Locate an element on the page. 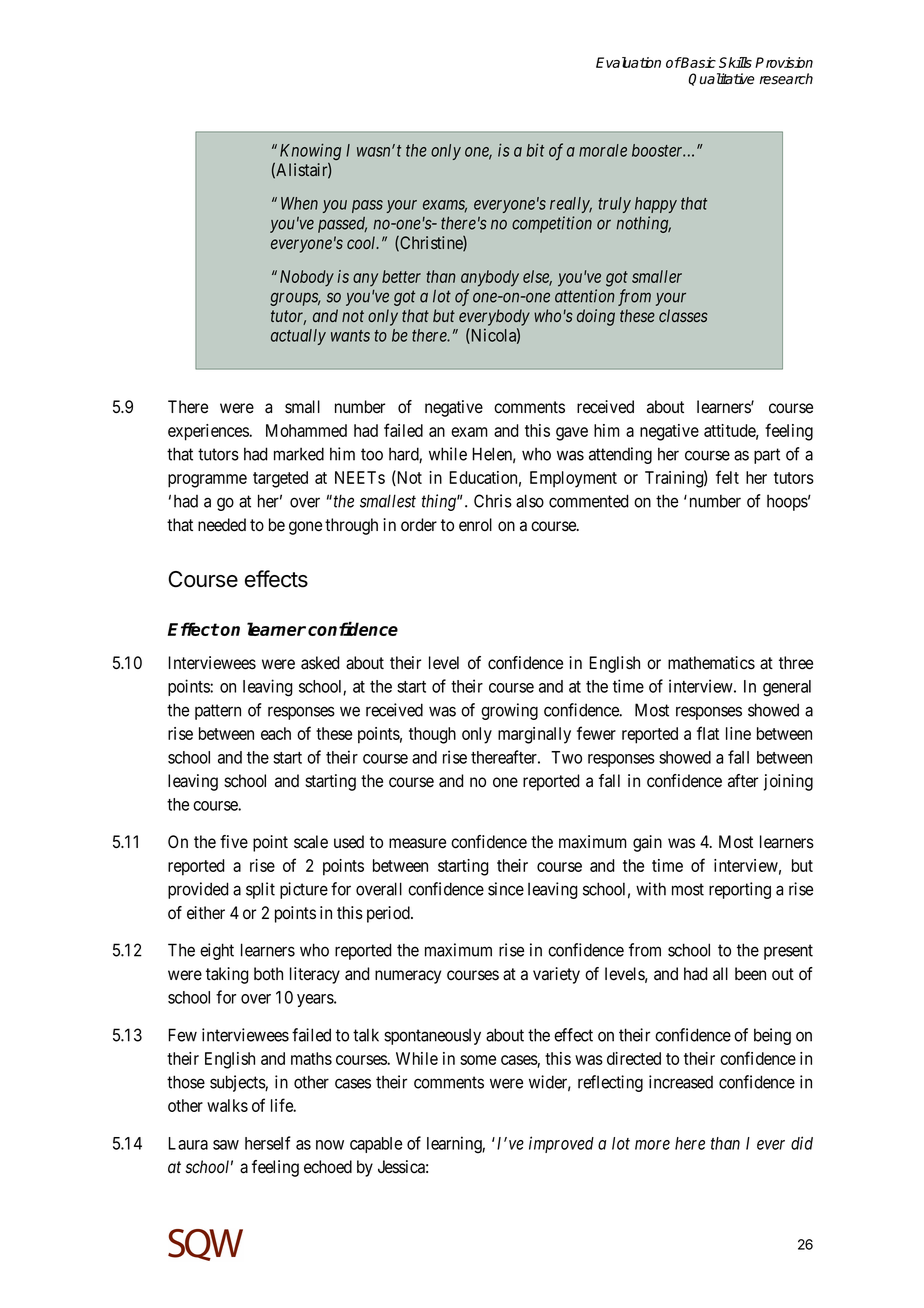 The width and height of the page is (924, 1308). targeted is located at coordinates (280, 479).
